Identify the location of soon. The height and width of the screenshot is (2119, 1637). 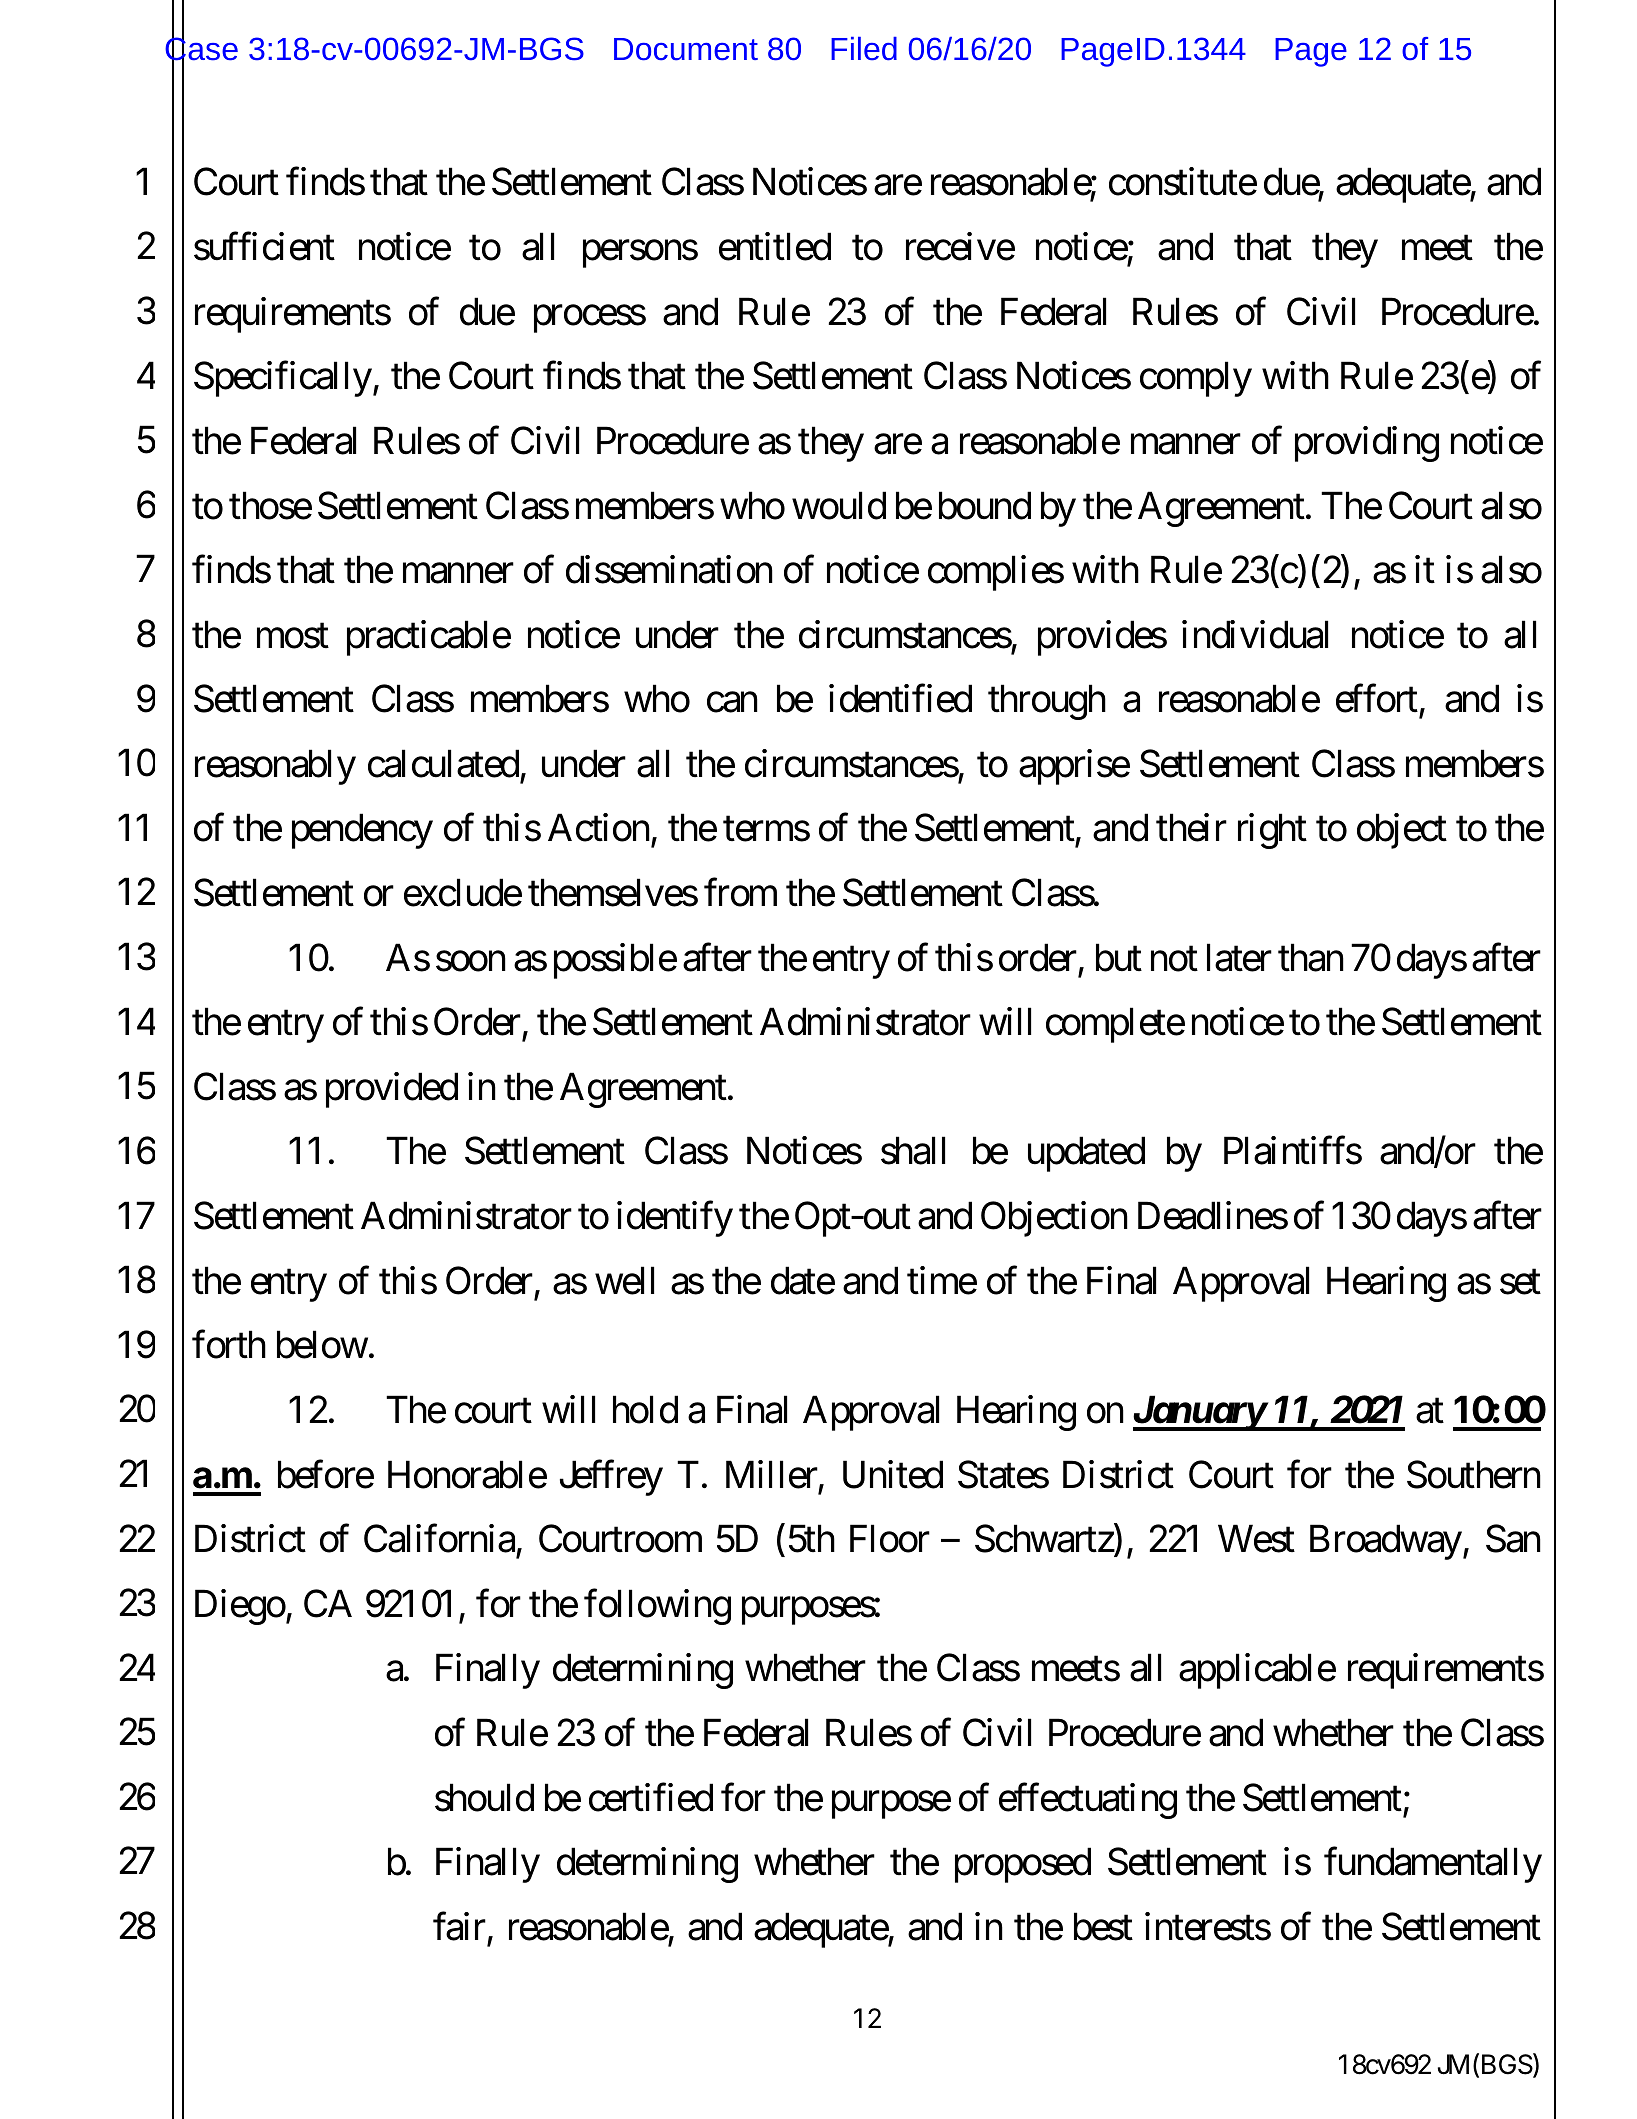
(471, 962).
